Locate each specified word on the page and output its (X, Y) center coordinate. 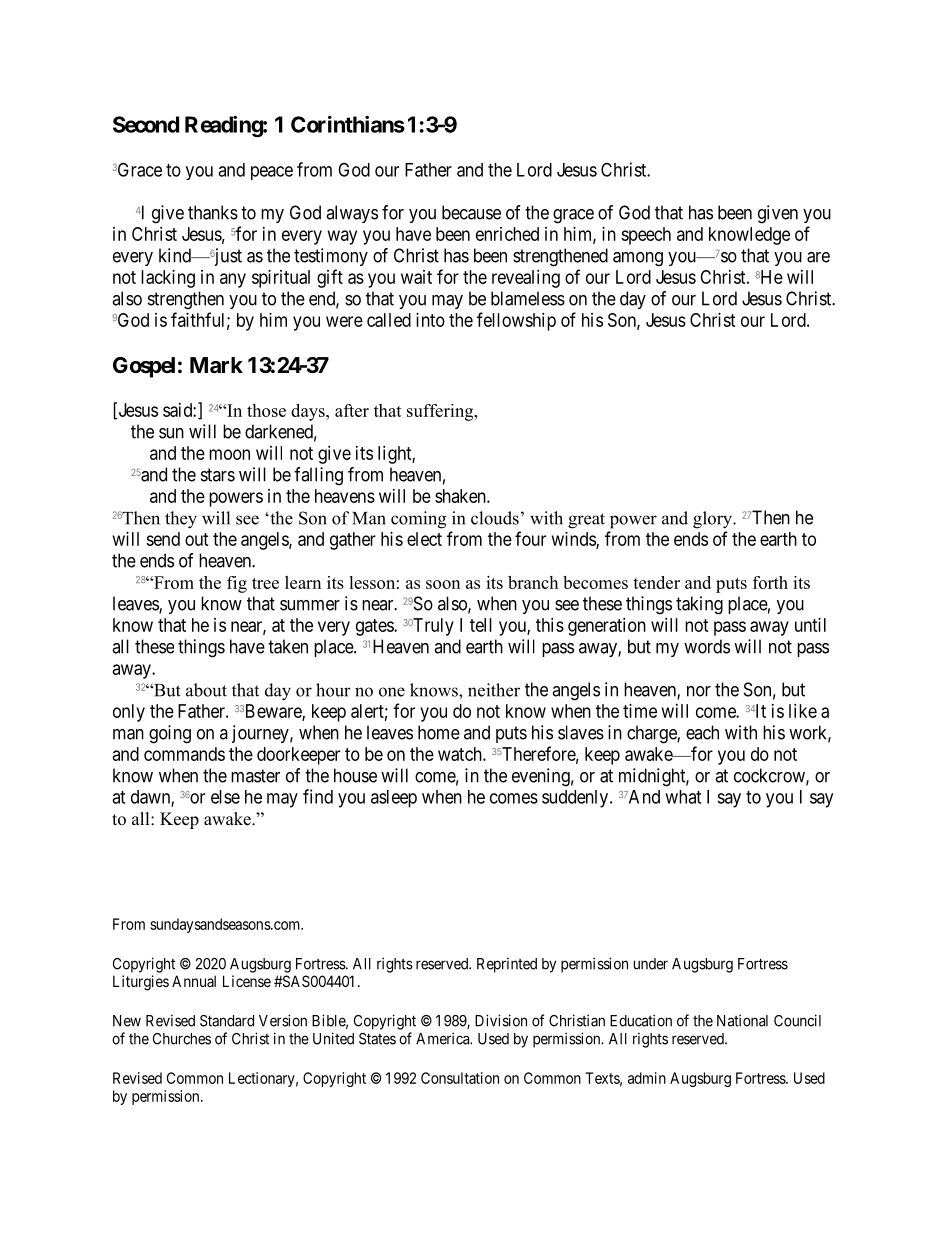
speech (646, 236)
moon (229, 454)
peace (272, 173)
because (471, 212)
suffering (441, 412)
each (702, 732)
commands (184, 754)
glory (714, 520)
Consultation (460, 1078)
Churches (182, 1039)
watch (461, 754)
